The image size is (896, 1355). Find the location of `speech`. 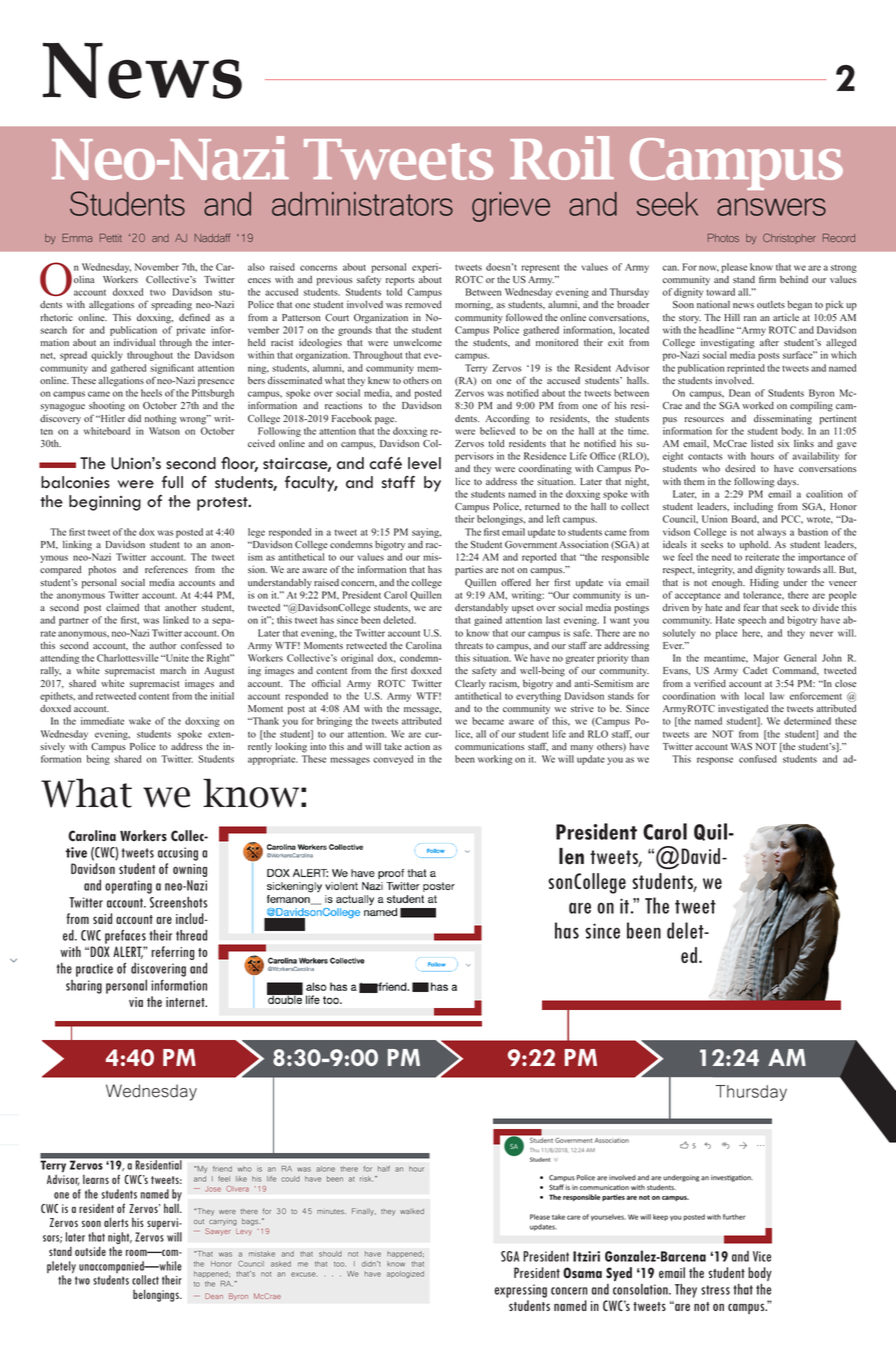

speech is located at coordinates (752, 621).
